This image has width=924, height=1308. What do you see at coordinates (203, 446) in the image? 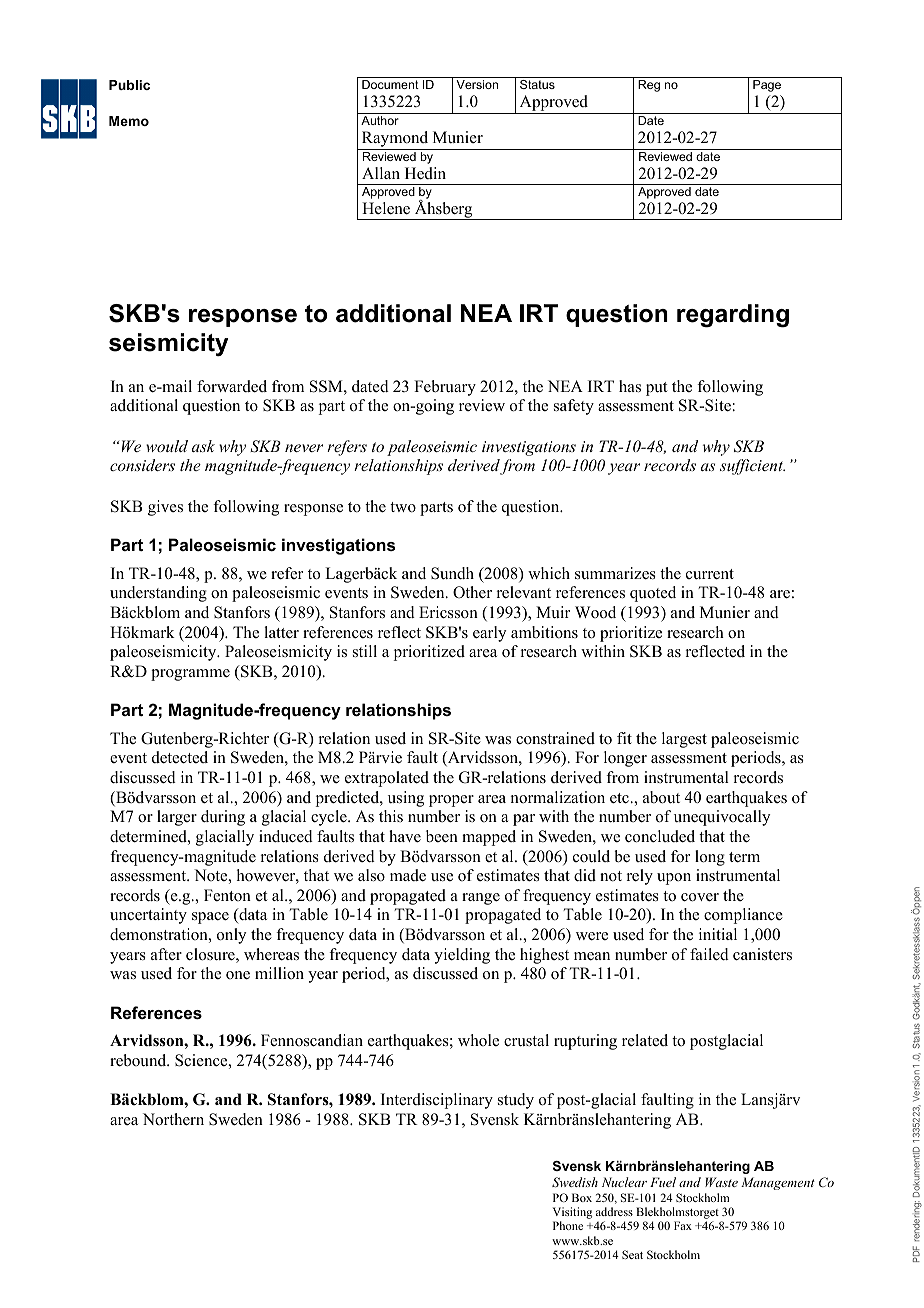
I see `ask` at bounding box center [203, 446].
